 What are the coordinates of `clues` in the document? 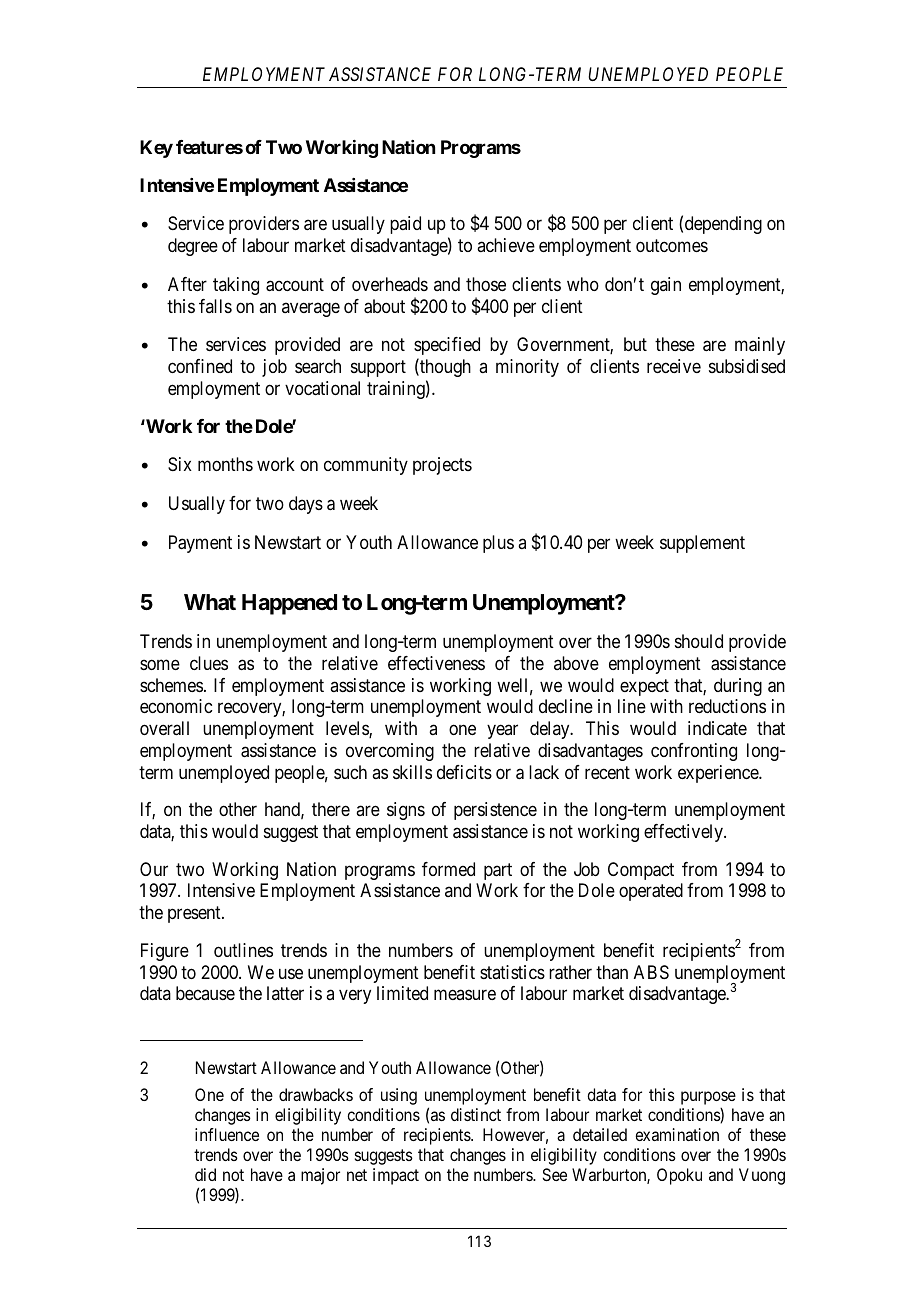 It's located at (209, 663).
